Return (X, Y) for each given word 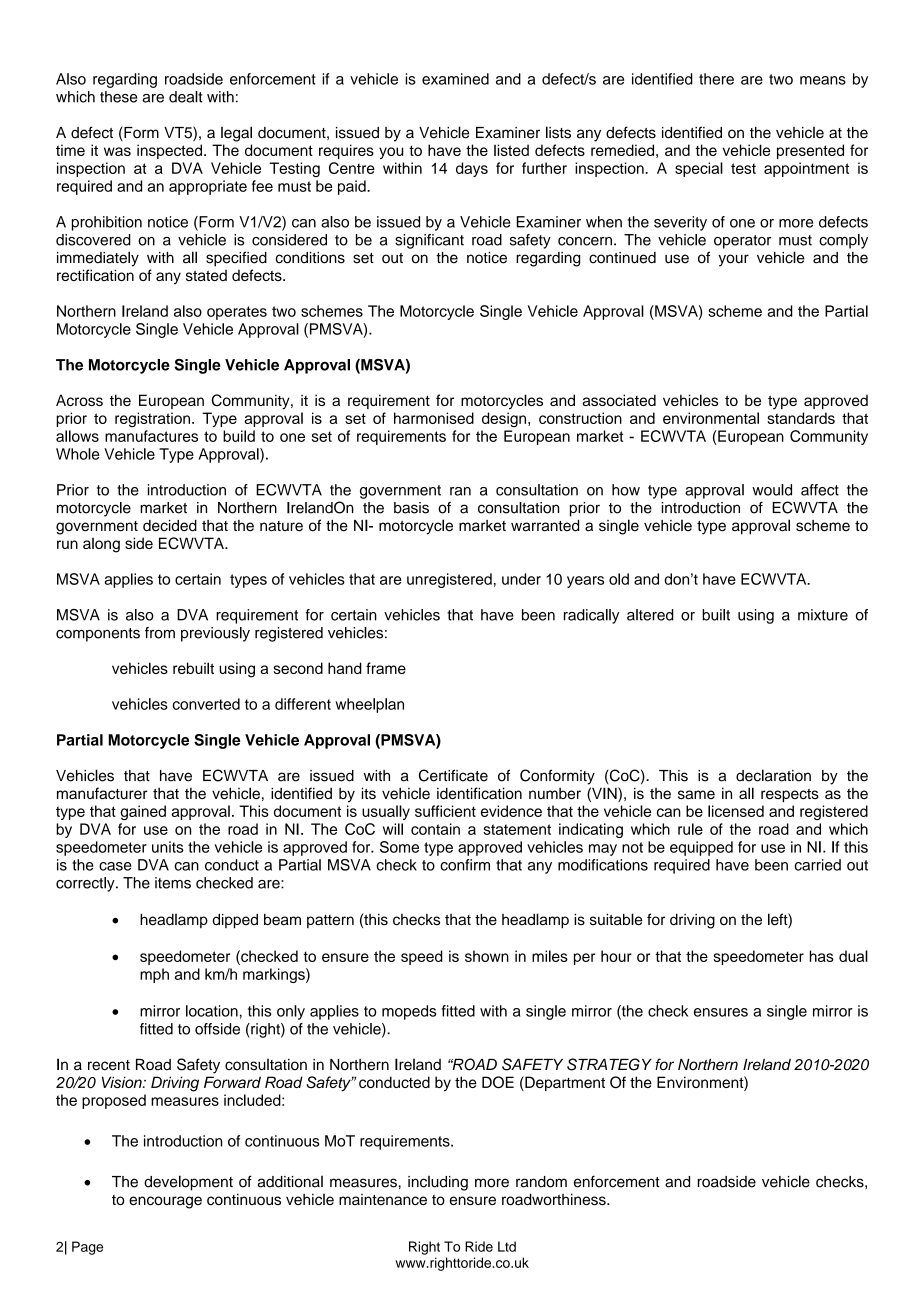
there (716, 79)
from (160, 633)
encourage (165, 1202)
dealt (186, 97)
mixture (823, 615)
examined (455, 79)
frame (386, 668)
